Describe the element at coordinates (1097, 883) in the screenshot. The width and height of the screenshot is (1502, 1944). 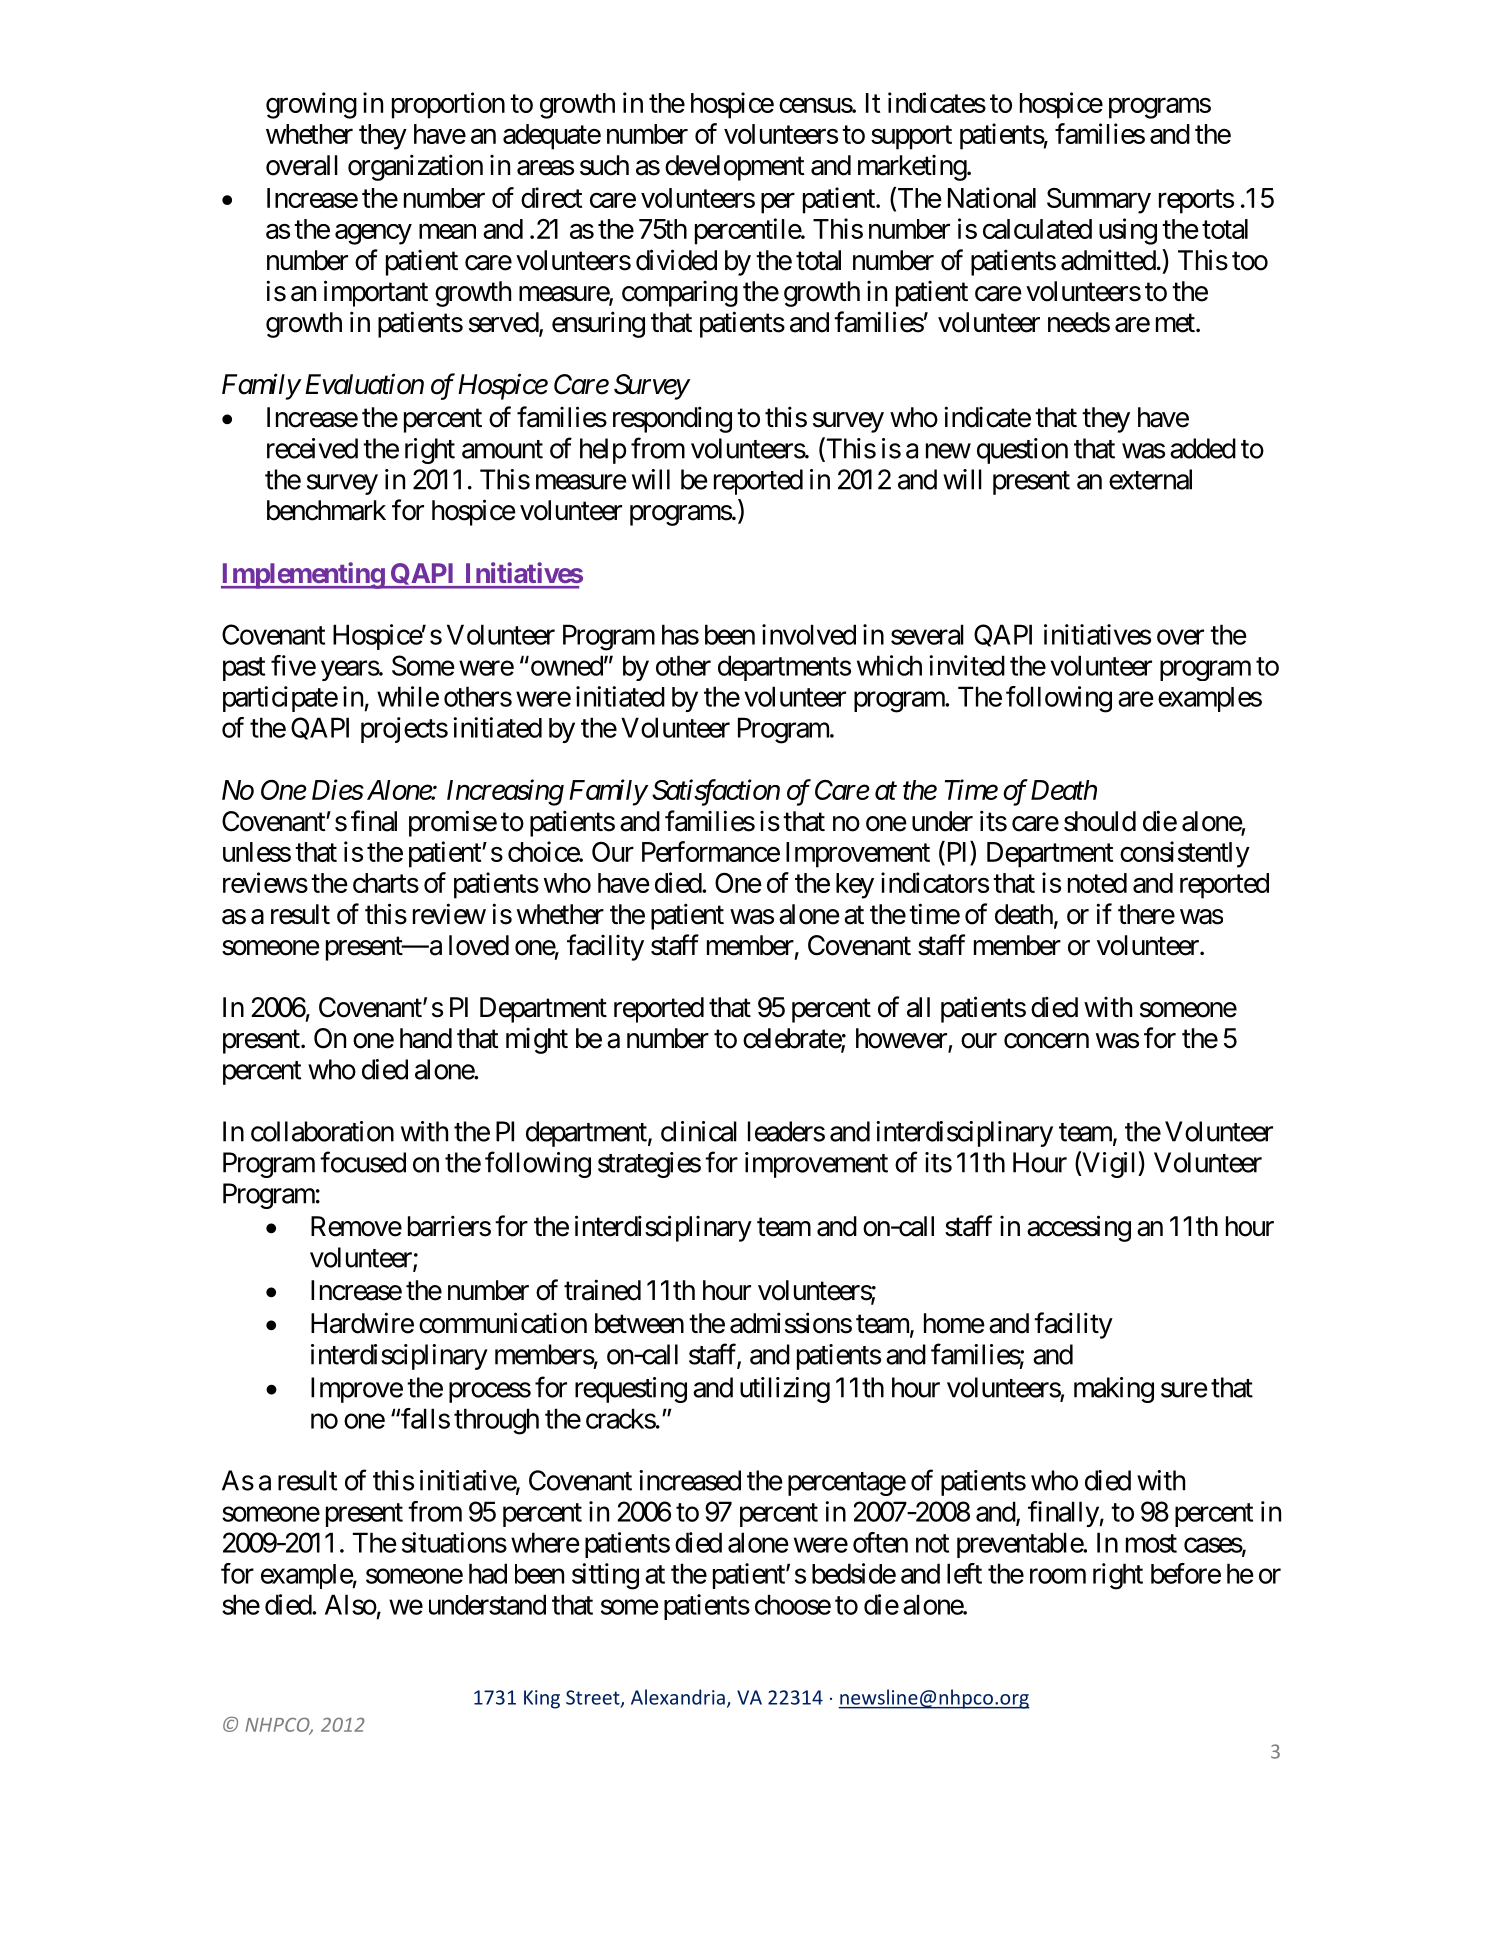
I see `noted` at that location.
